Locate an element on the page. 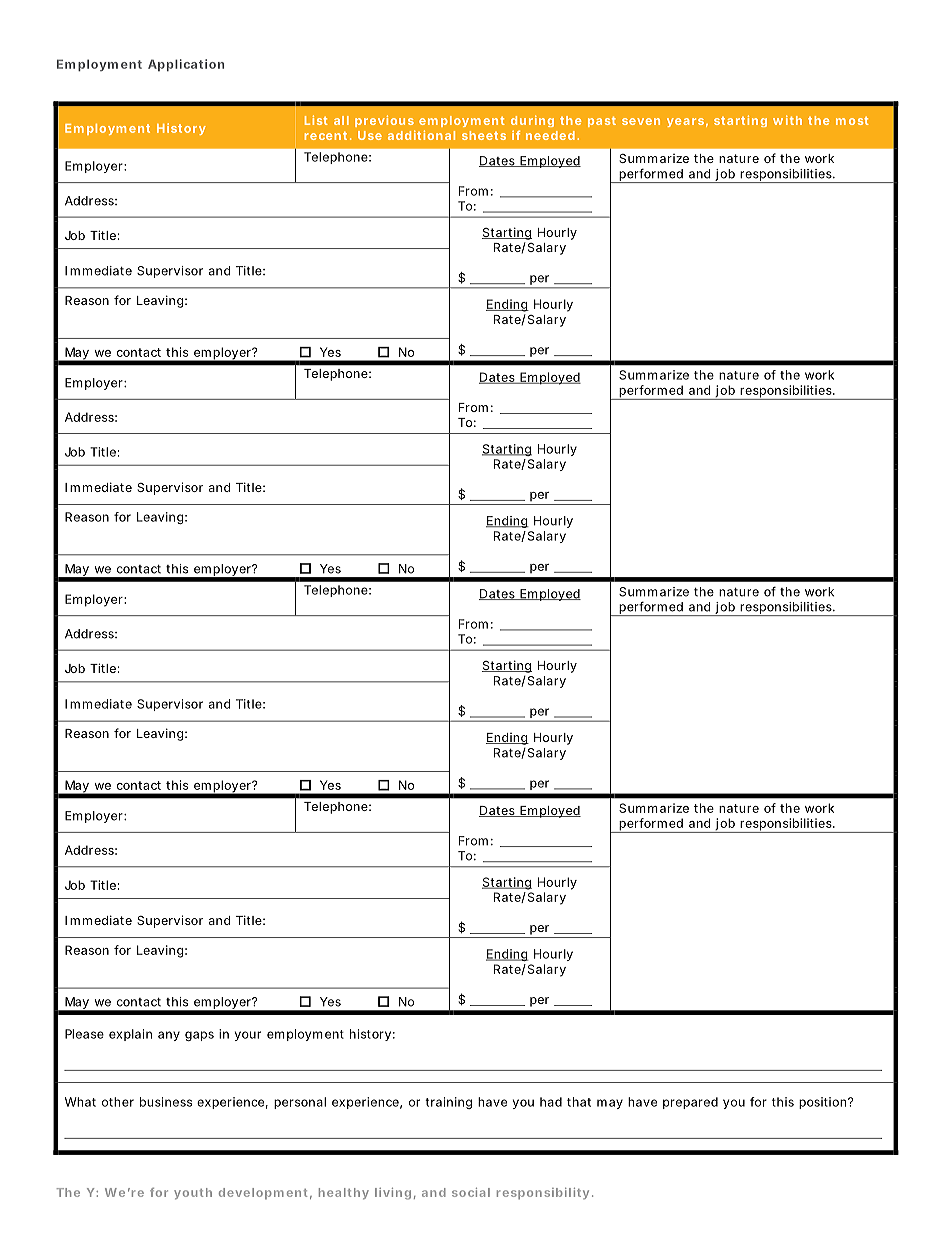  prepared is located at coordinates (690, 1103).
